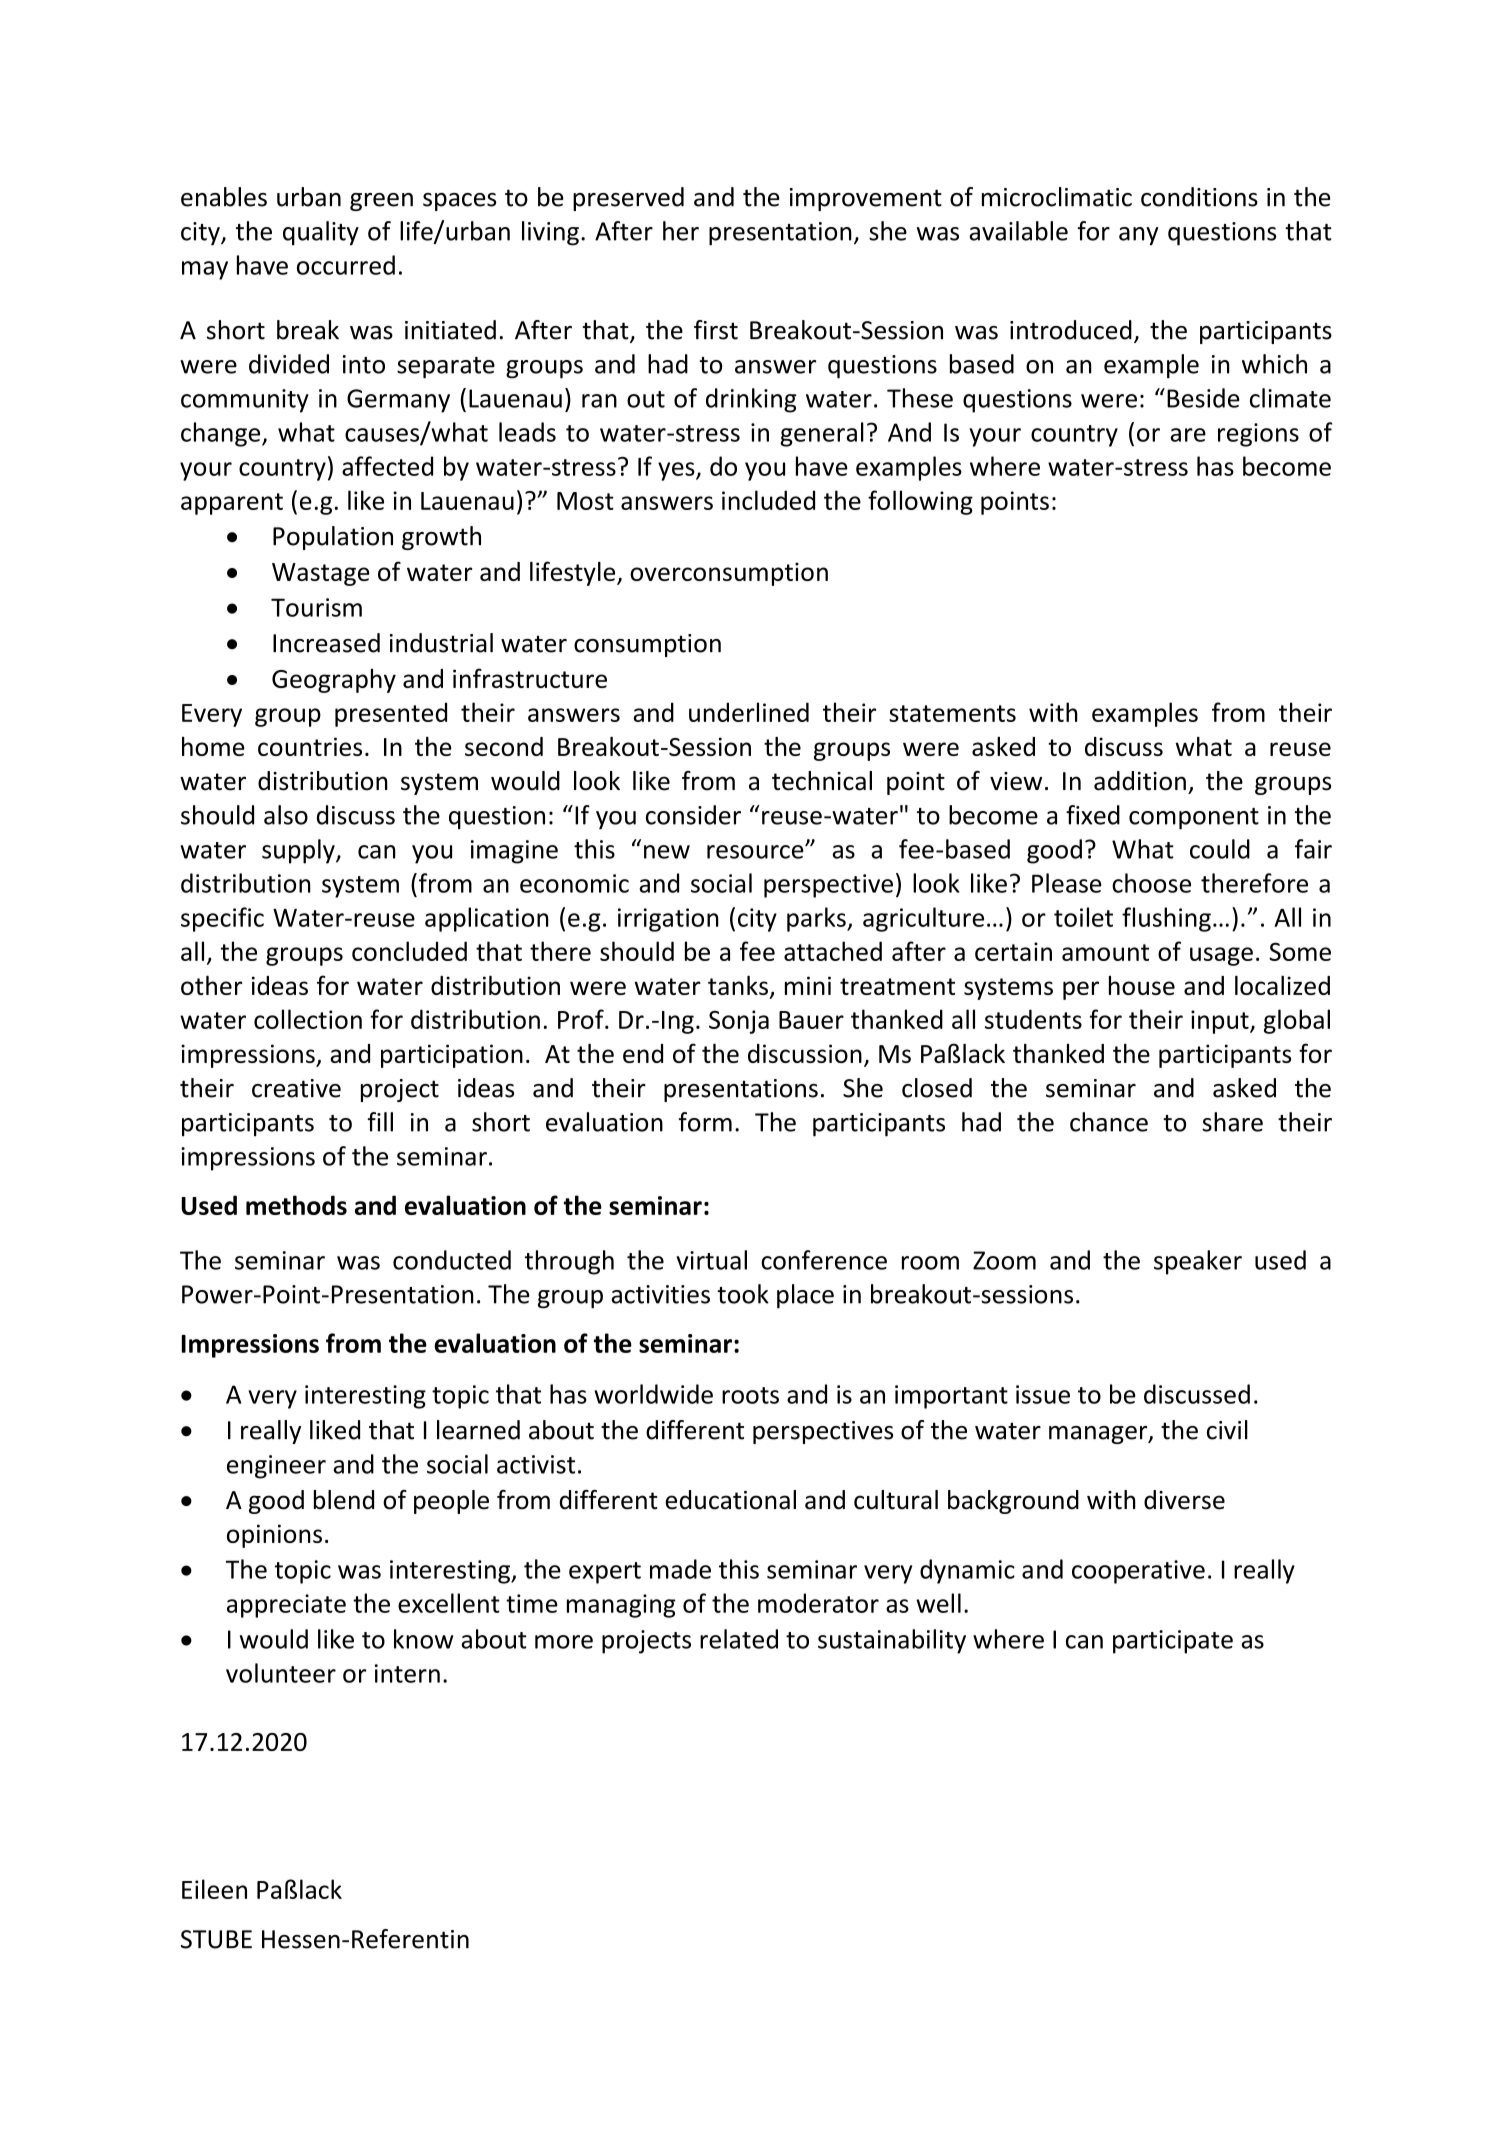 Image resolution: width=1512 pixels, height=2139 pixels. Describe the element at coordinates (346, 265) in the document. I see `occurred` at that location.
